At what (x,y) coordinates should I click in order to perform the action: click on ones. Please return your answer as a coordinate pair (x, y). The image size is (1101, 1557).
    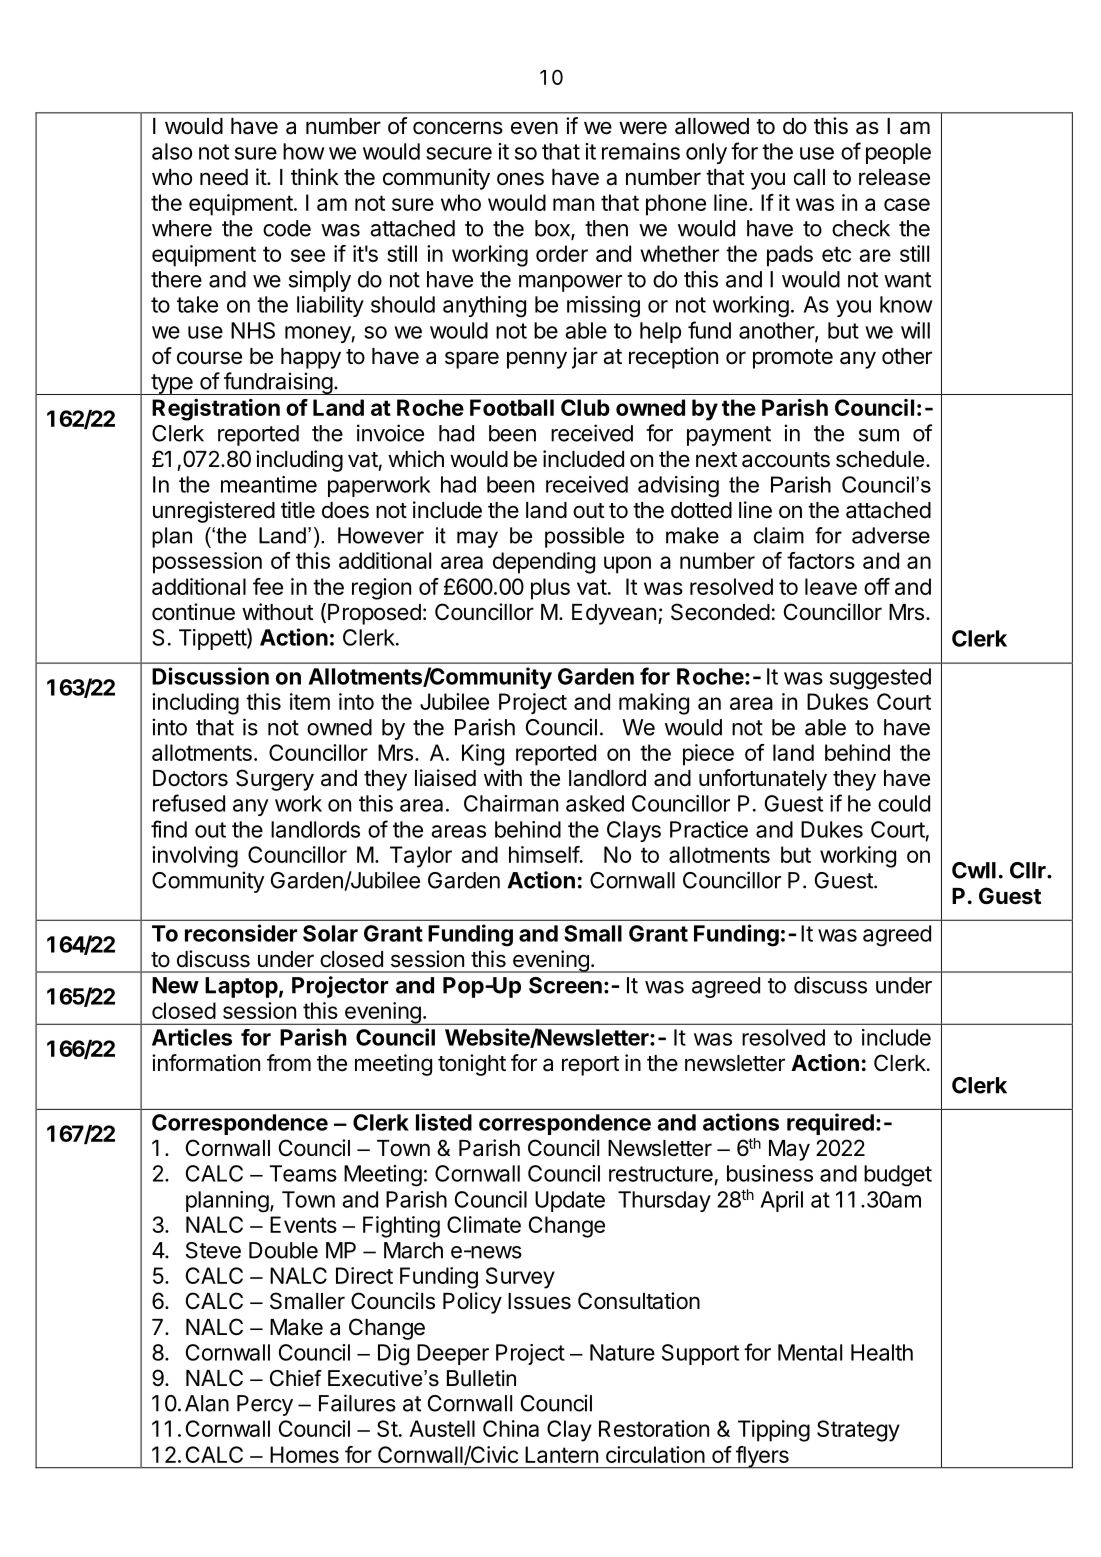
    Looking at the image, I should click on (520, 179).
